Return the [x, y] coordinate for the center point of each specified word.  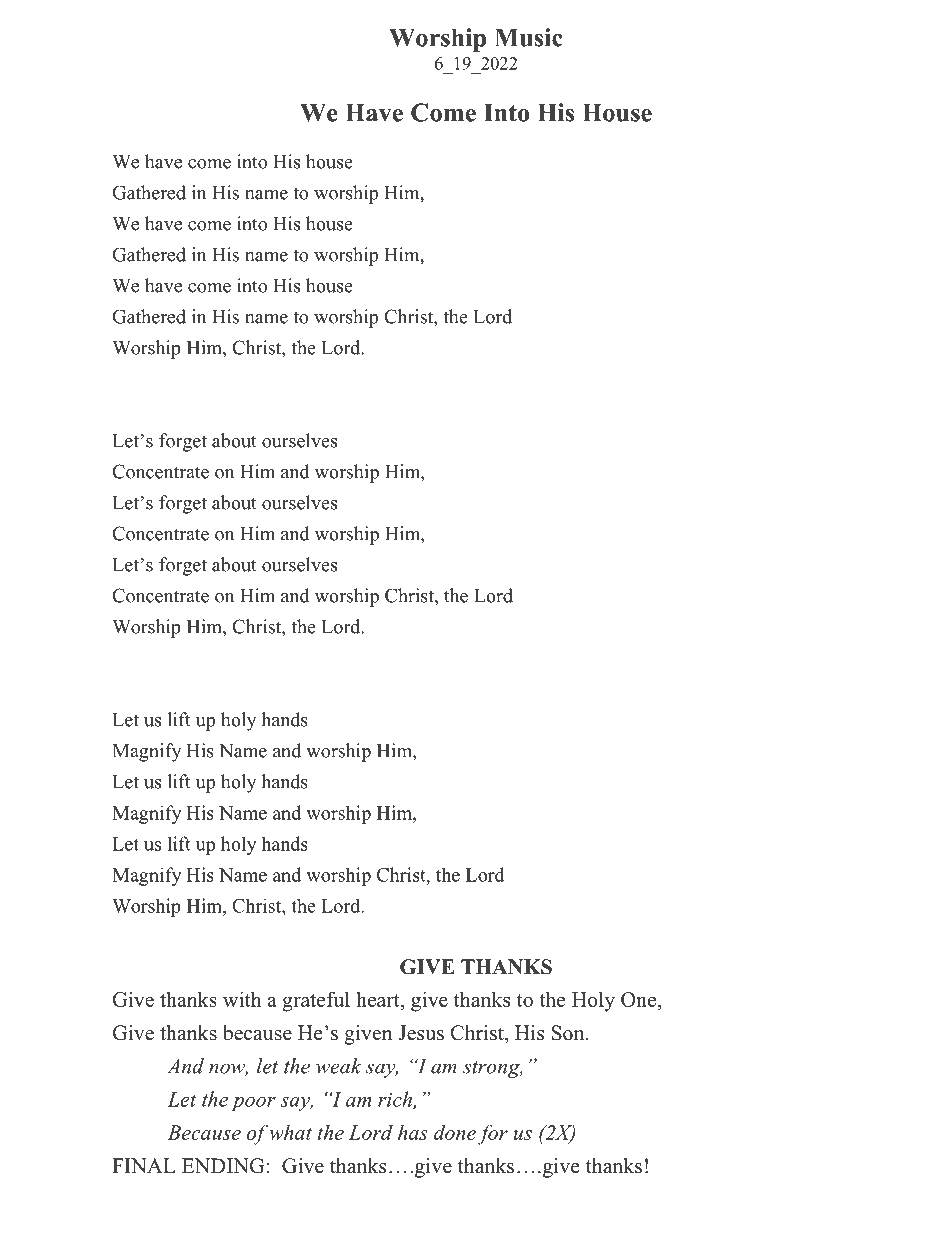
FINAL [144, 1165]
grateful [316, 1001]
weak [338, 1066]
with [242, 999]
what [291, 1132]
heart [379, 1000]
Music [529, 37]
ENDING [224, 1166]
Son [569, 1033]
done [455, 1132]
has [413, 1132]
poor [254, 1104]
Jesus [421, 1033]
